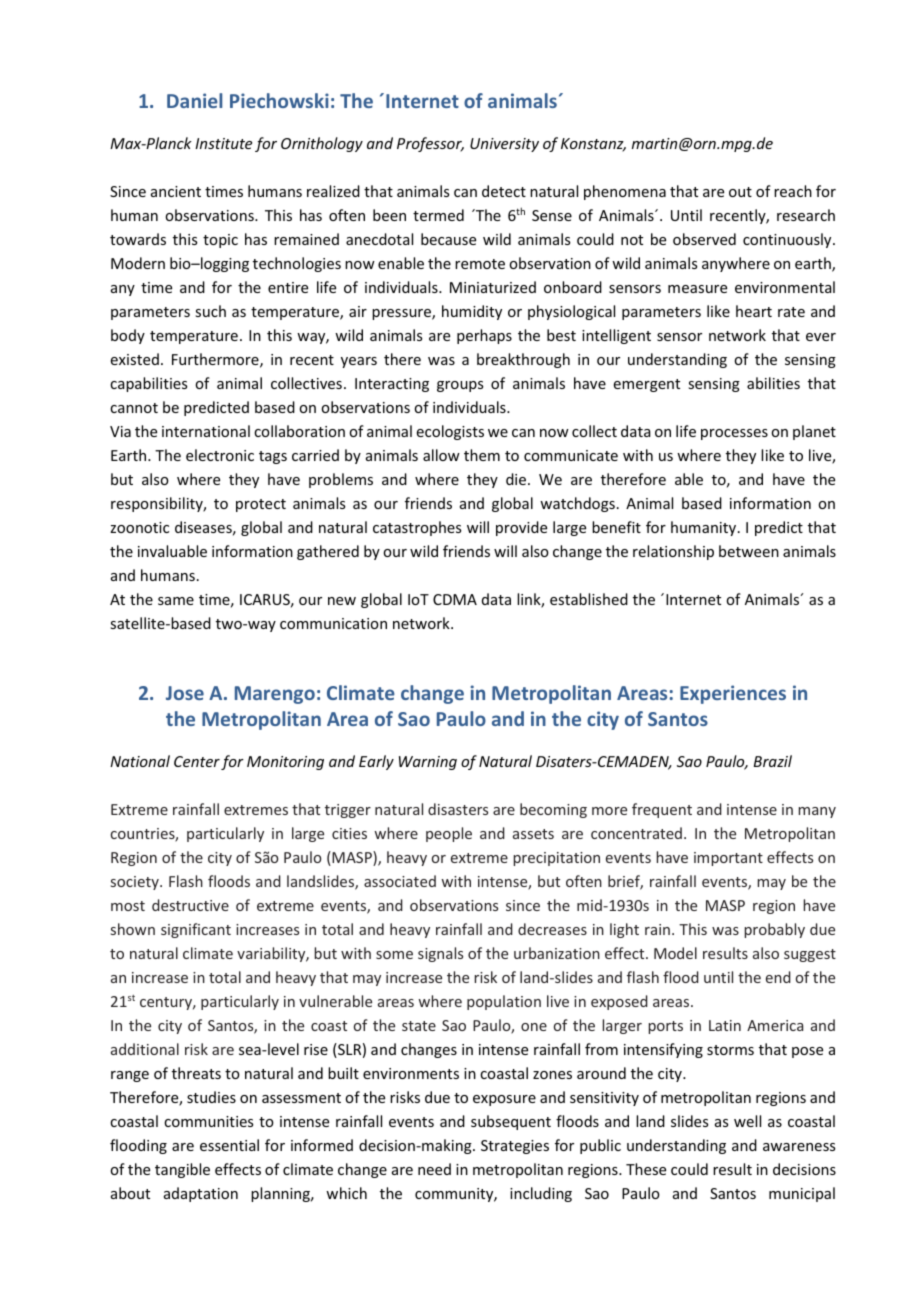  Describe the element at coordinates (793, 191) in the document. I see `reach` at that location.
